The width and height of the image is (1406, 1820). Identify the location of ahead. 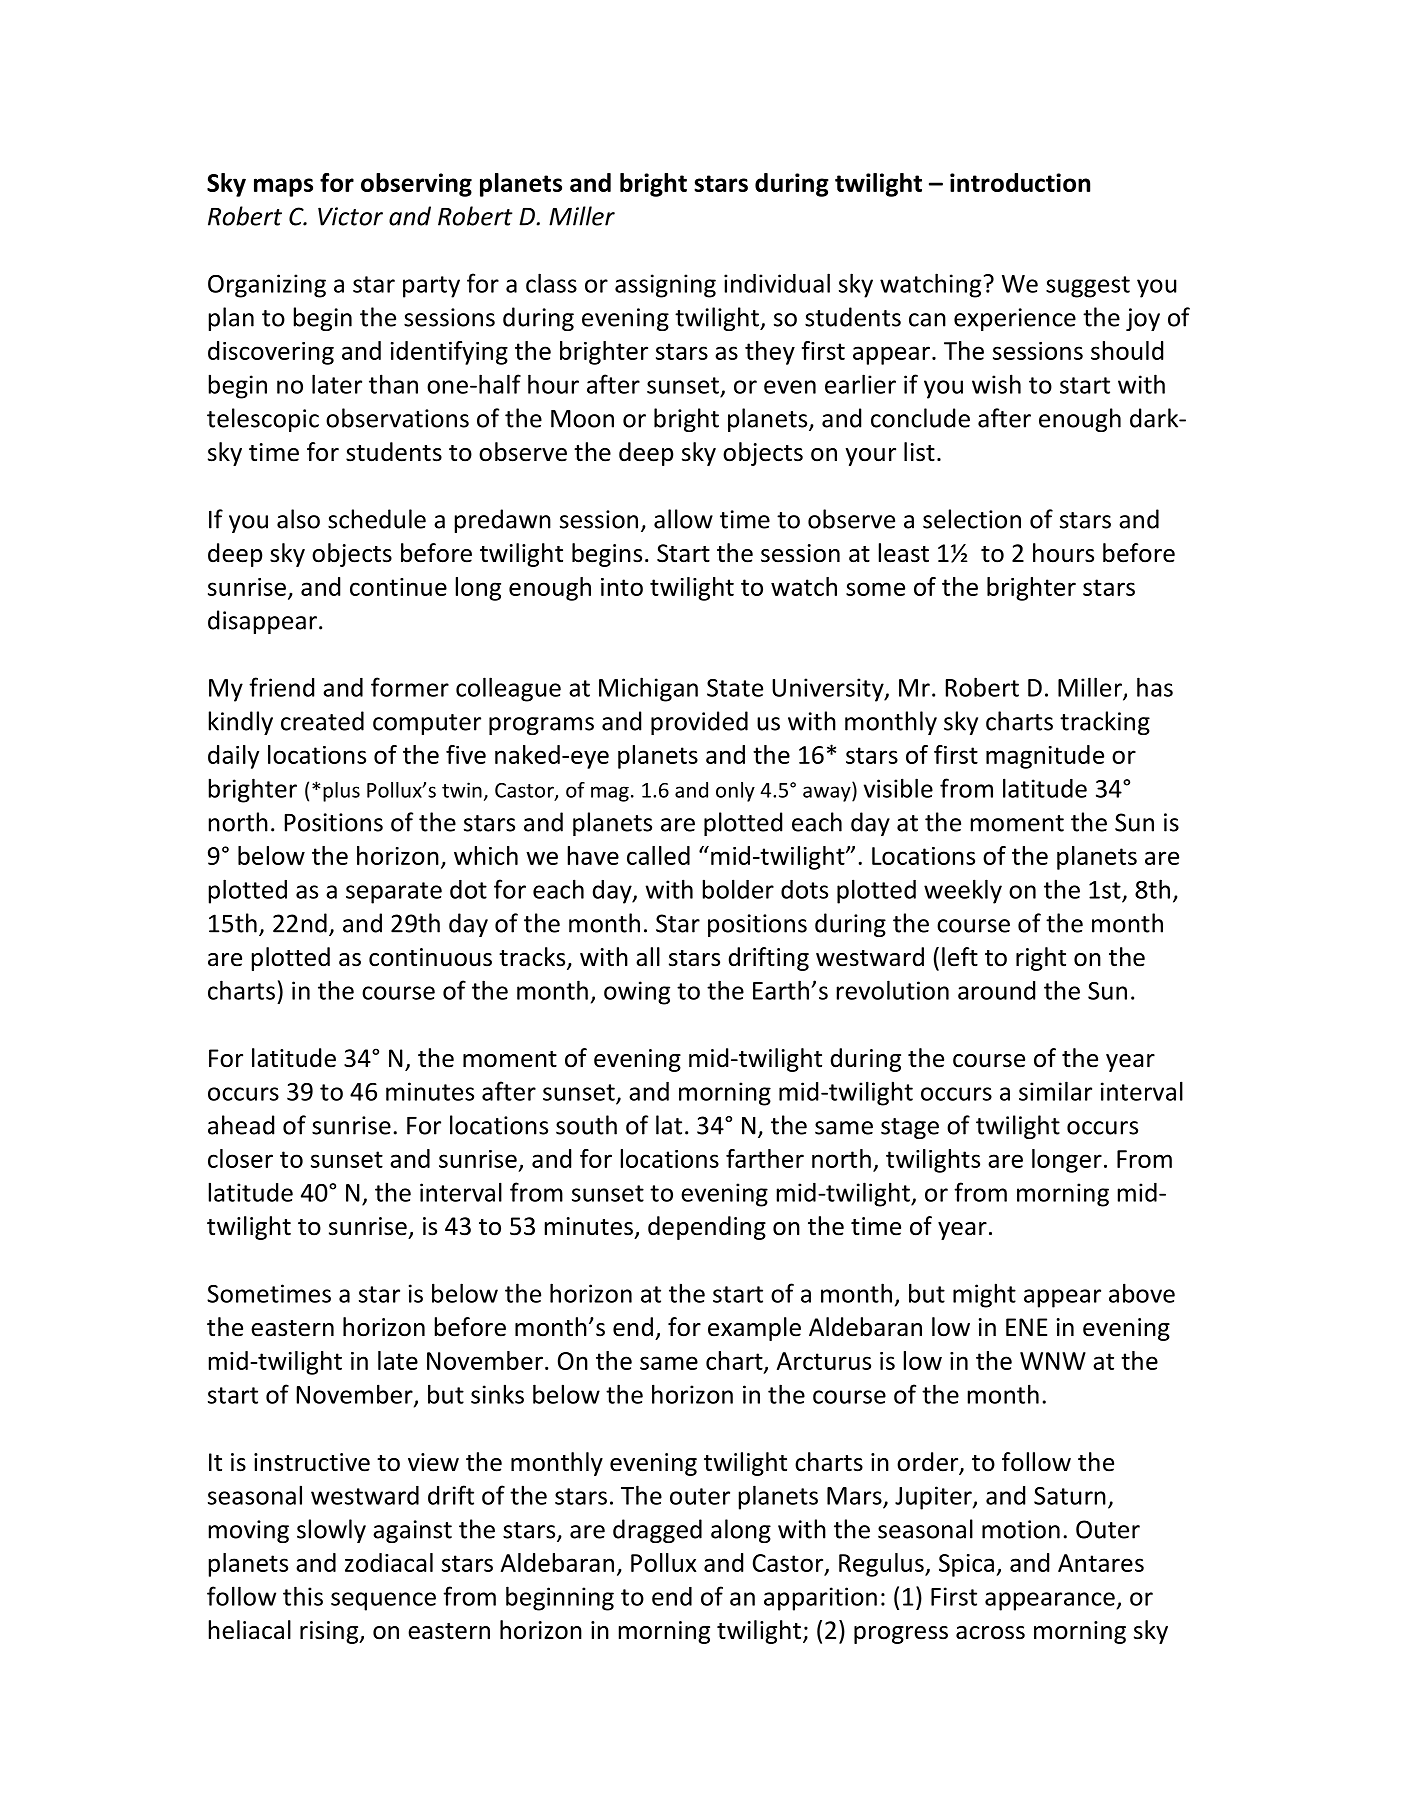
(241, 1125).
